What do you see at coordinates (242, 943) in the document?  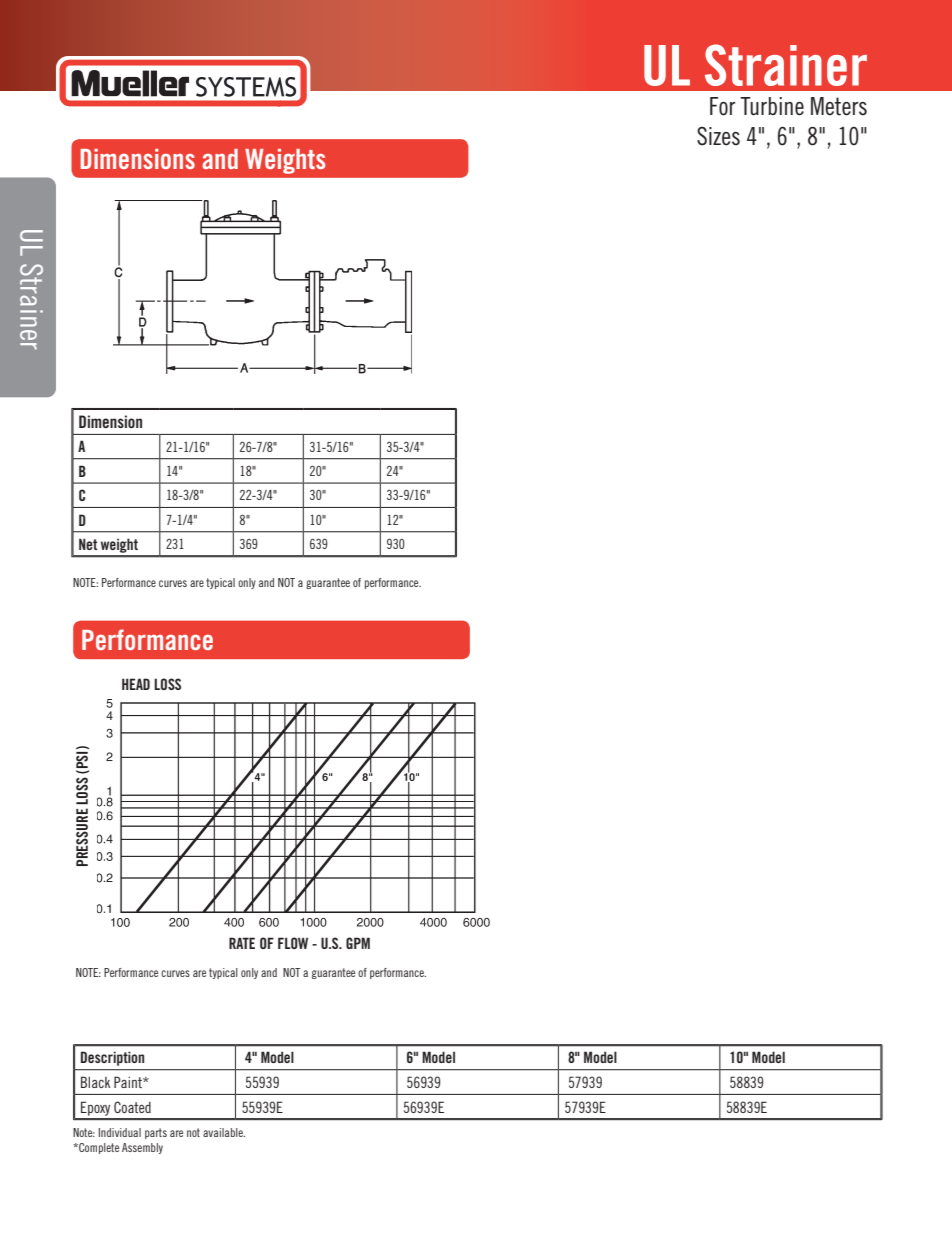 I see `RATE` at bounding box center [242, 943].
